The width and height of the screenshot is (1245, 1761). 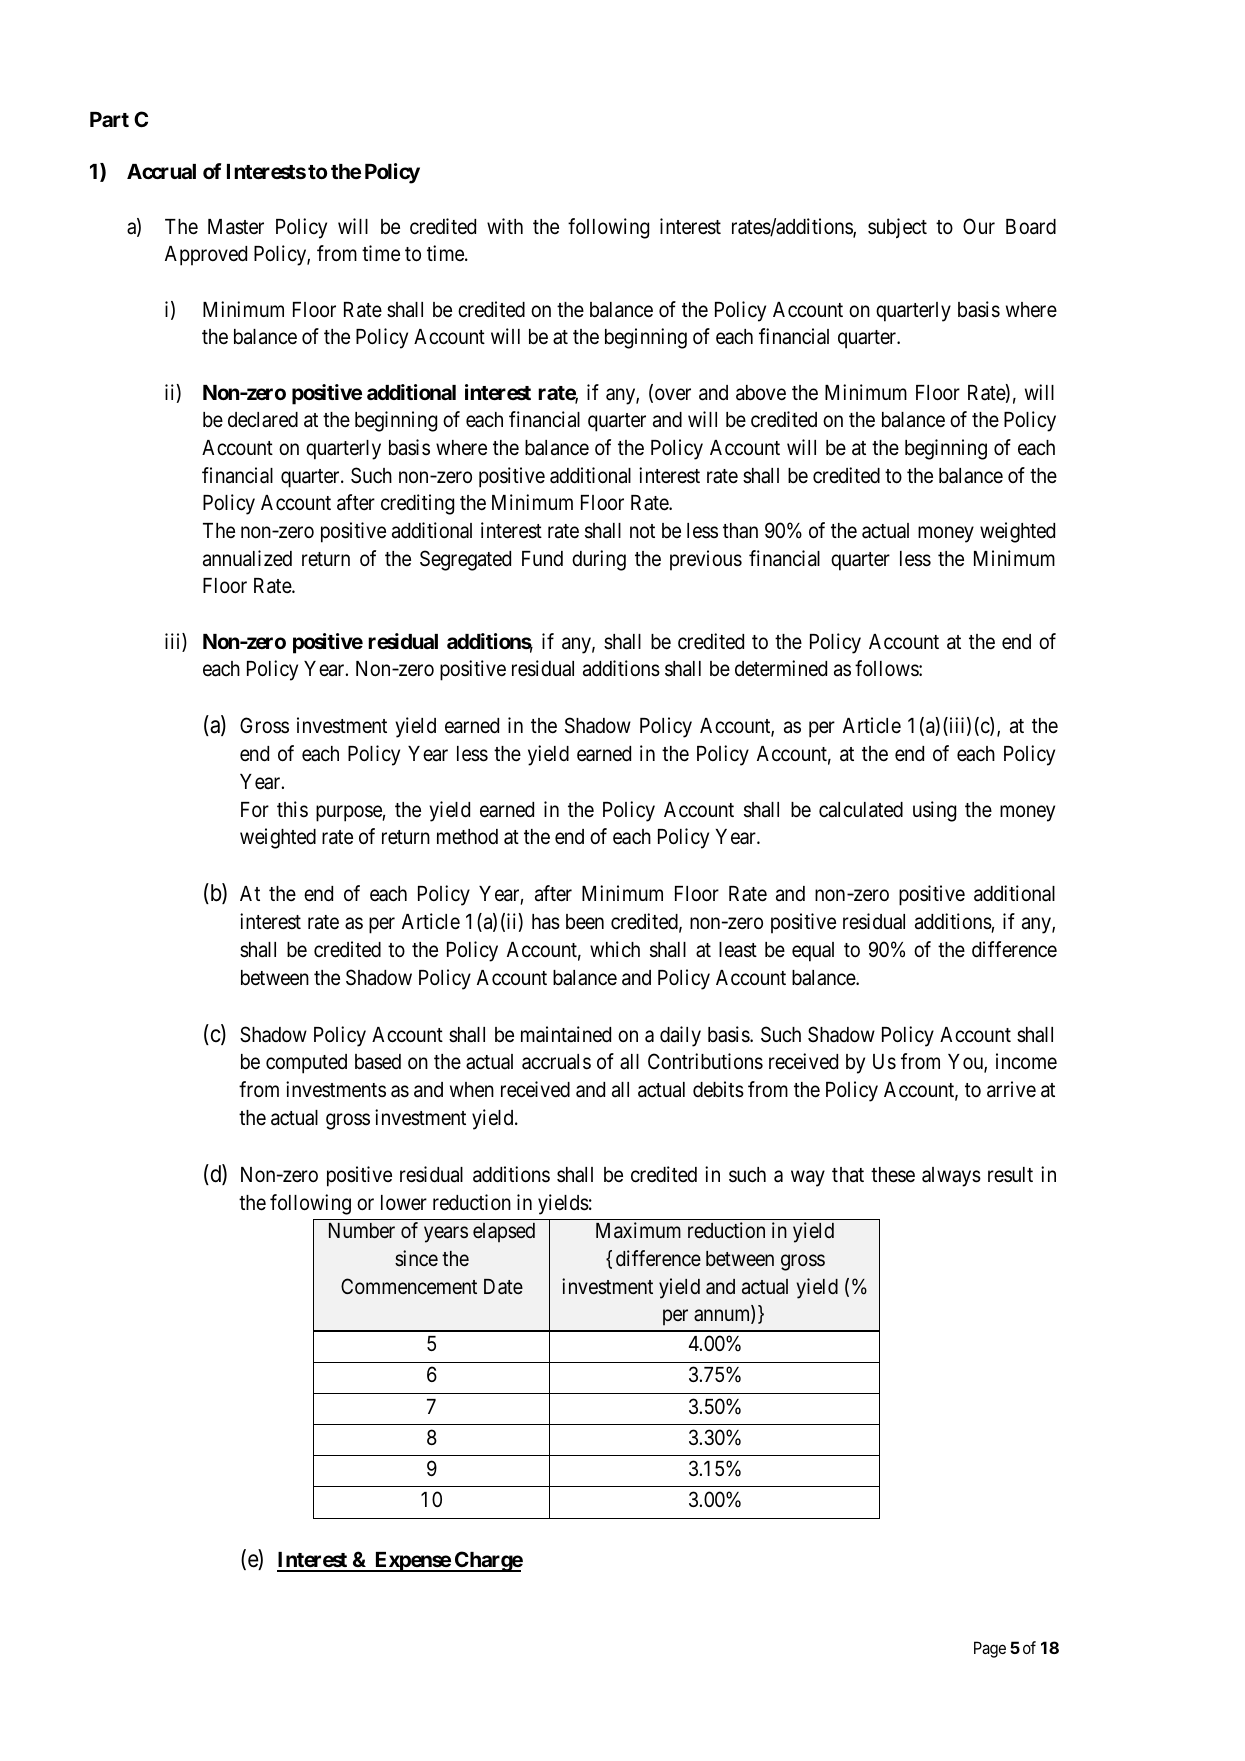 What do you see at coordinates (362, 1230) in the screenshot?
I see `Number` at bounding box center [362, 1230].
